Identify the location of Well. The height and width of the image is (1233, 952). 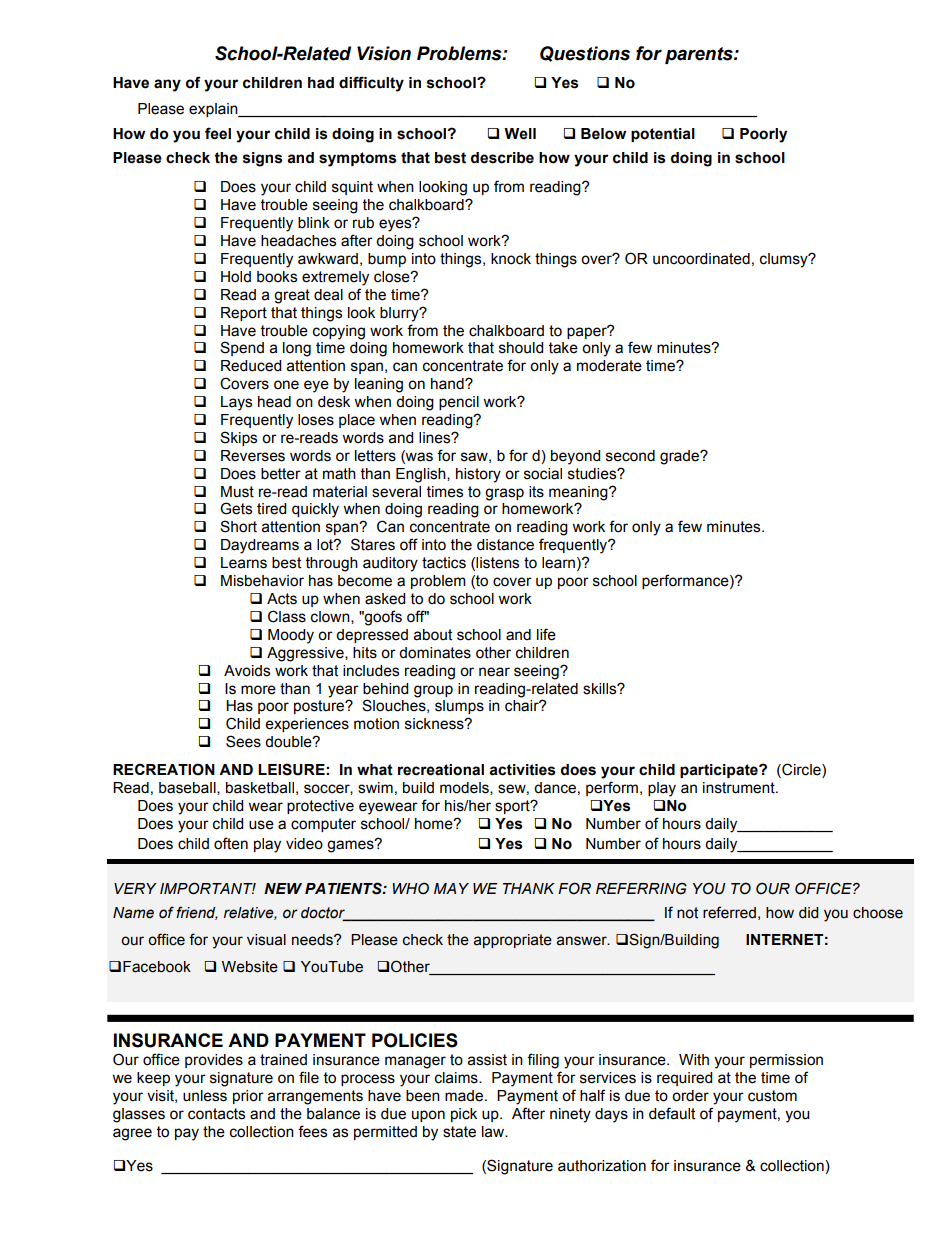
(520, 134).
